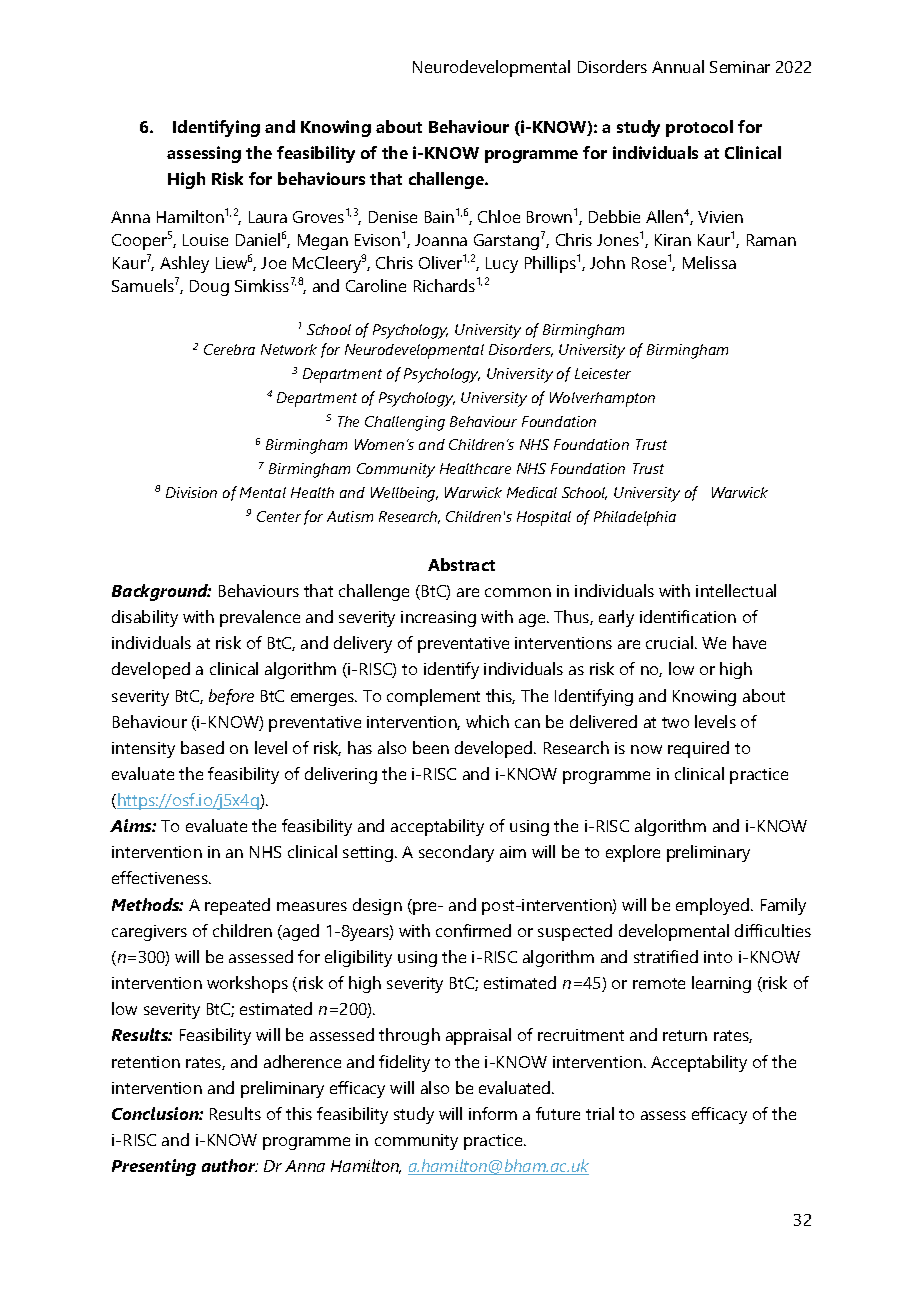 The width and height of the page is (924, 1308). I want to click on employed, so click(714, 906).
